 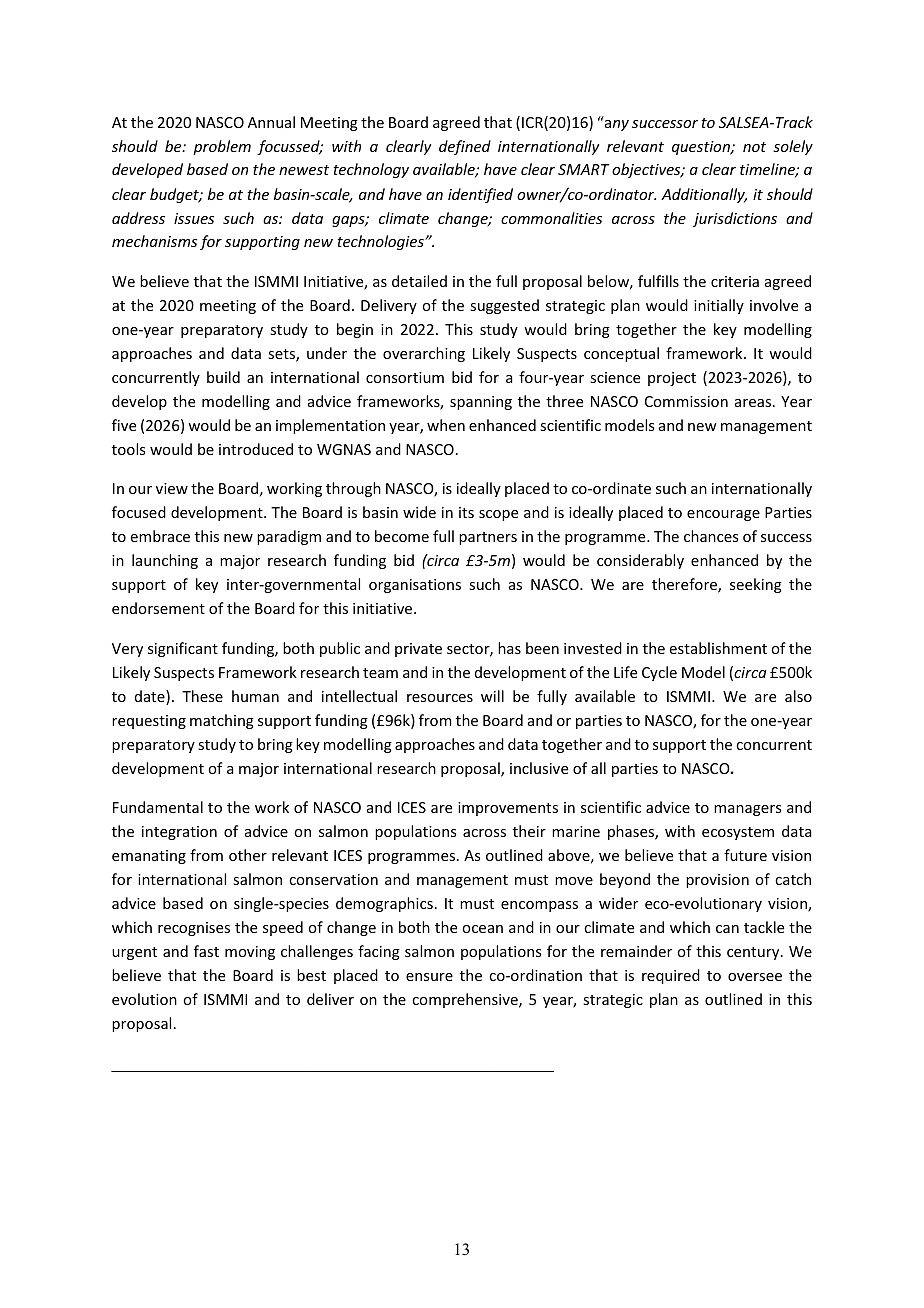 What do you see at coordinates (754, 147) in the document?
I see `not` at bounding box center [754, 147].
